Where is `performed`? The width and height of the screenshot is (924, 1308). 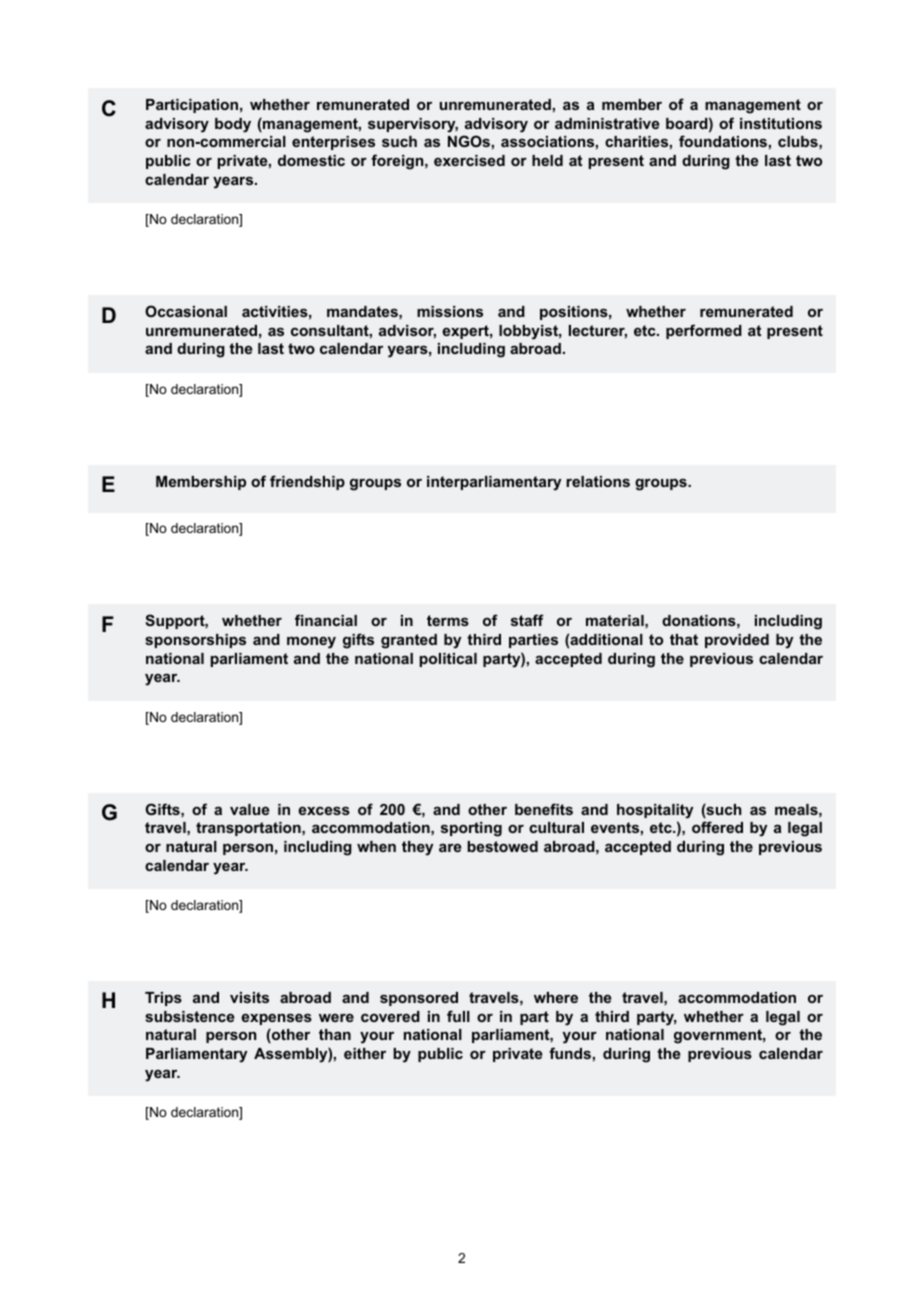 performed is located at coordinates (704, 331).
